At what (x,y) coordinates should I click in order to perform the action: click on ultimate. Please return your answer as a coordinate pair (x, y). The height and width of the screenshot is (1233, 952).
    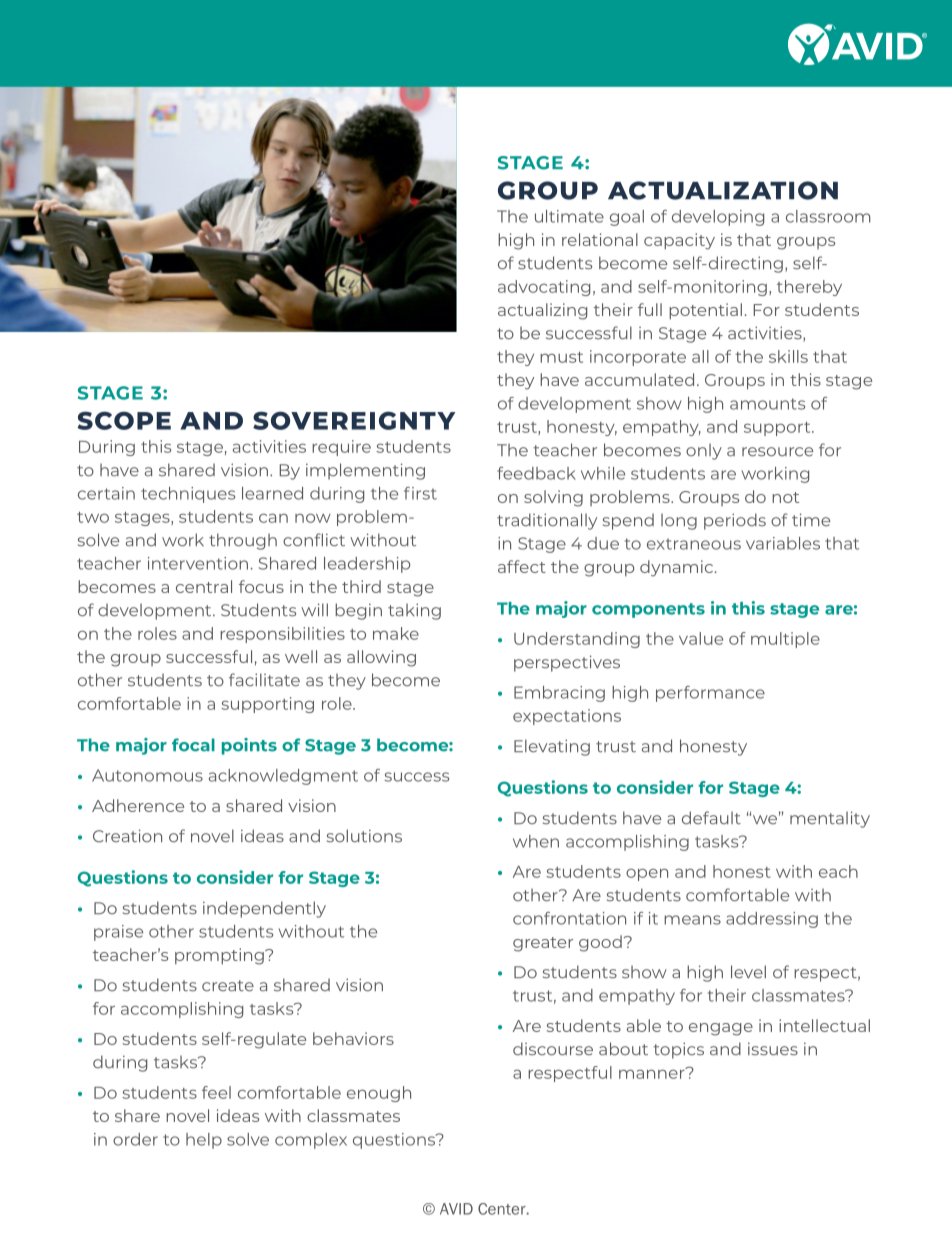
    Looking at the image, I should click on (569, 216).
